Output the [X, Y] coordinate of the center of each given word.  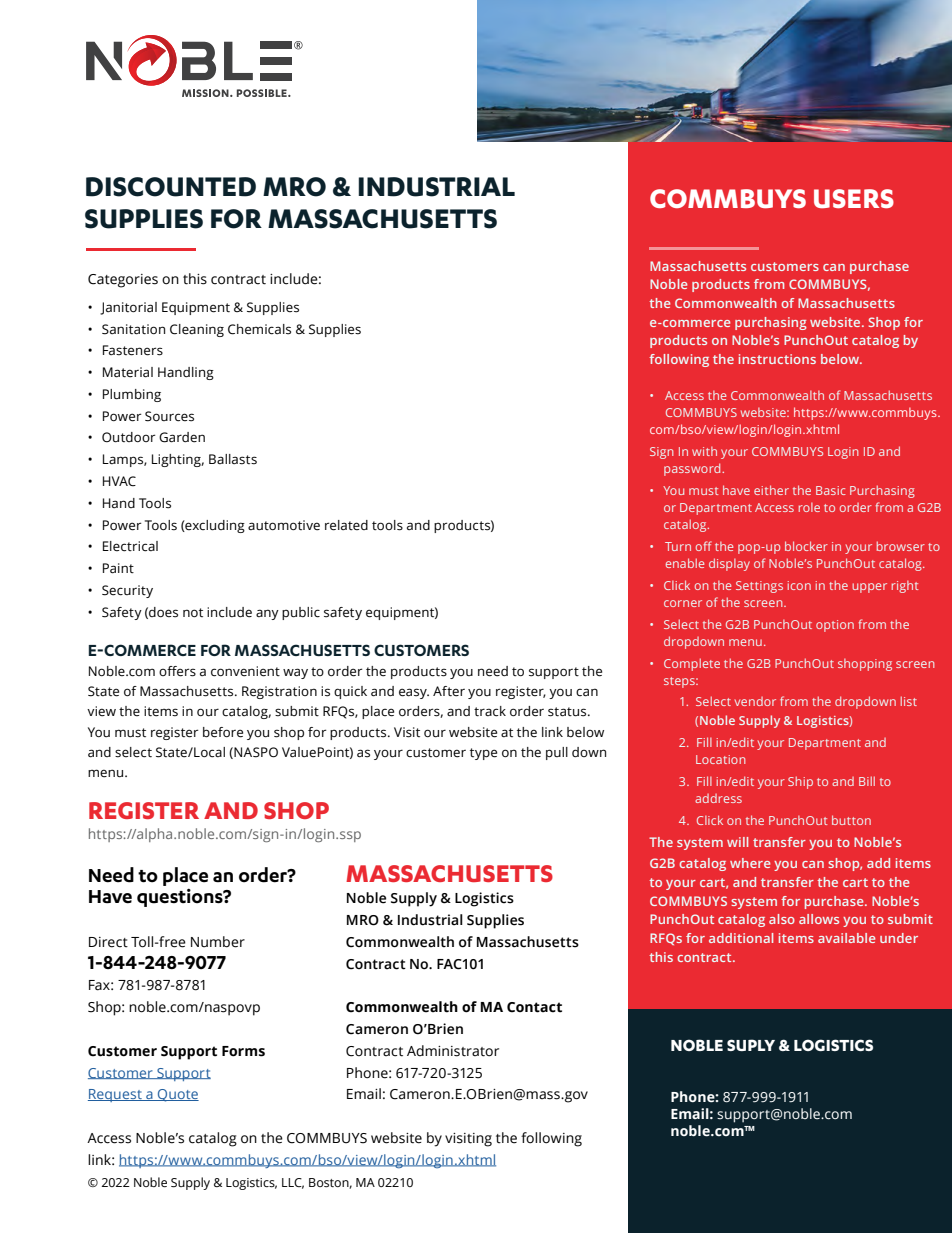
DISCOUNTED [171, 187]
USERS [854, 198]
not [193, 612]
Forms [243, 1051]
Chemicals [259, 329]
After [449, 691]
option [835, 626]
